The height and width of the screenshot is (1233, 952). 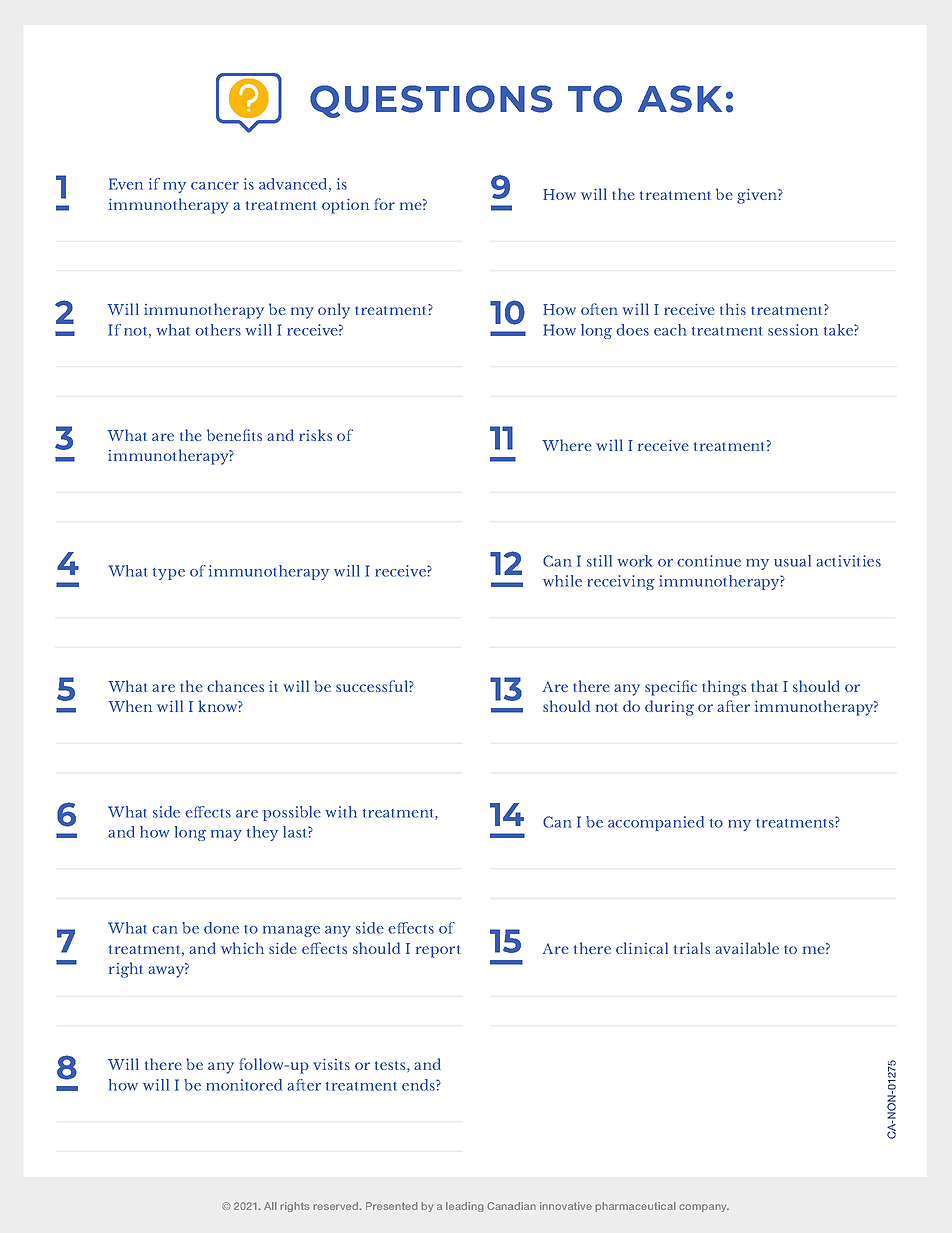 I want to click on All, so click(x=270, y=1206).
